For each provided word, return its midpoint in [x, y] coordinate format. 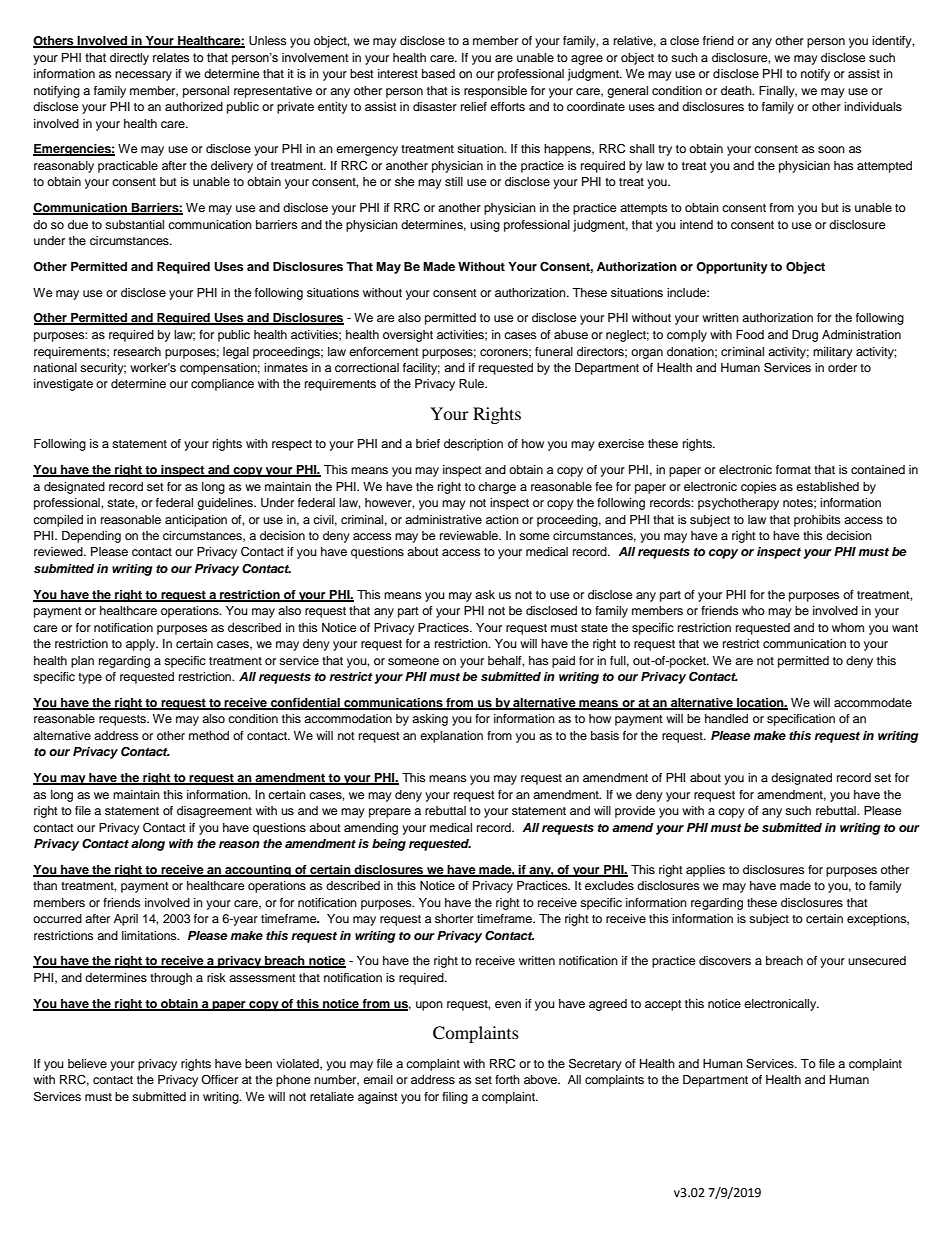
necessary [143, 76]
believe [87, 1063]
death [737, 90]
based [438, 73]
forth [507, 1079]
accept [663, 1005]
